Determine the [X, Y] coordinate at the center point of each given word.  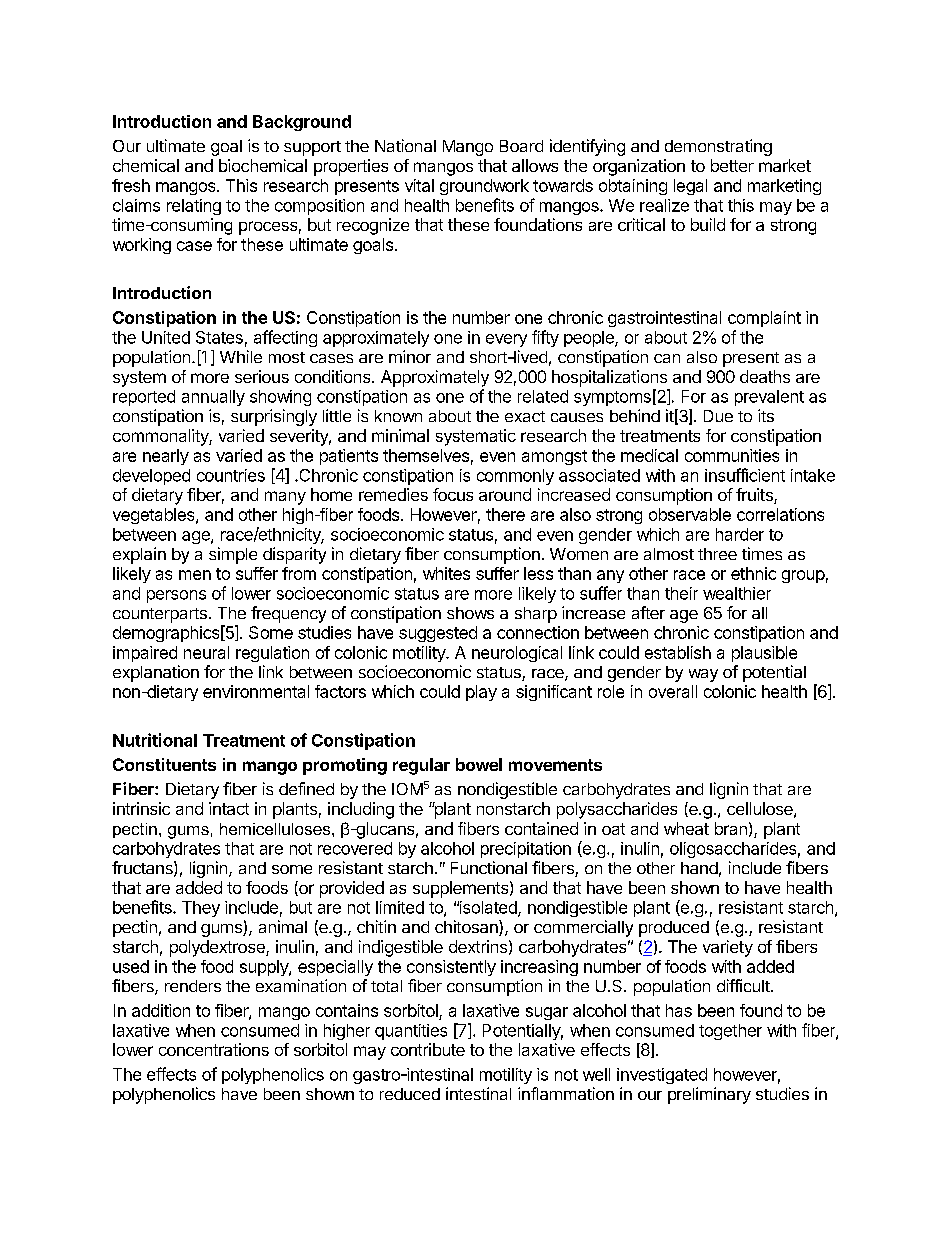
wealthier [737, 593]
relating [194, 207]
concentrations [214, 1049]
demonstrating [718, 147]
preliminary [709, 1095]
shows [470, 613]
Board [521, 146]
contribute [428, 1049]
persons [176, 596]
